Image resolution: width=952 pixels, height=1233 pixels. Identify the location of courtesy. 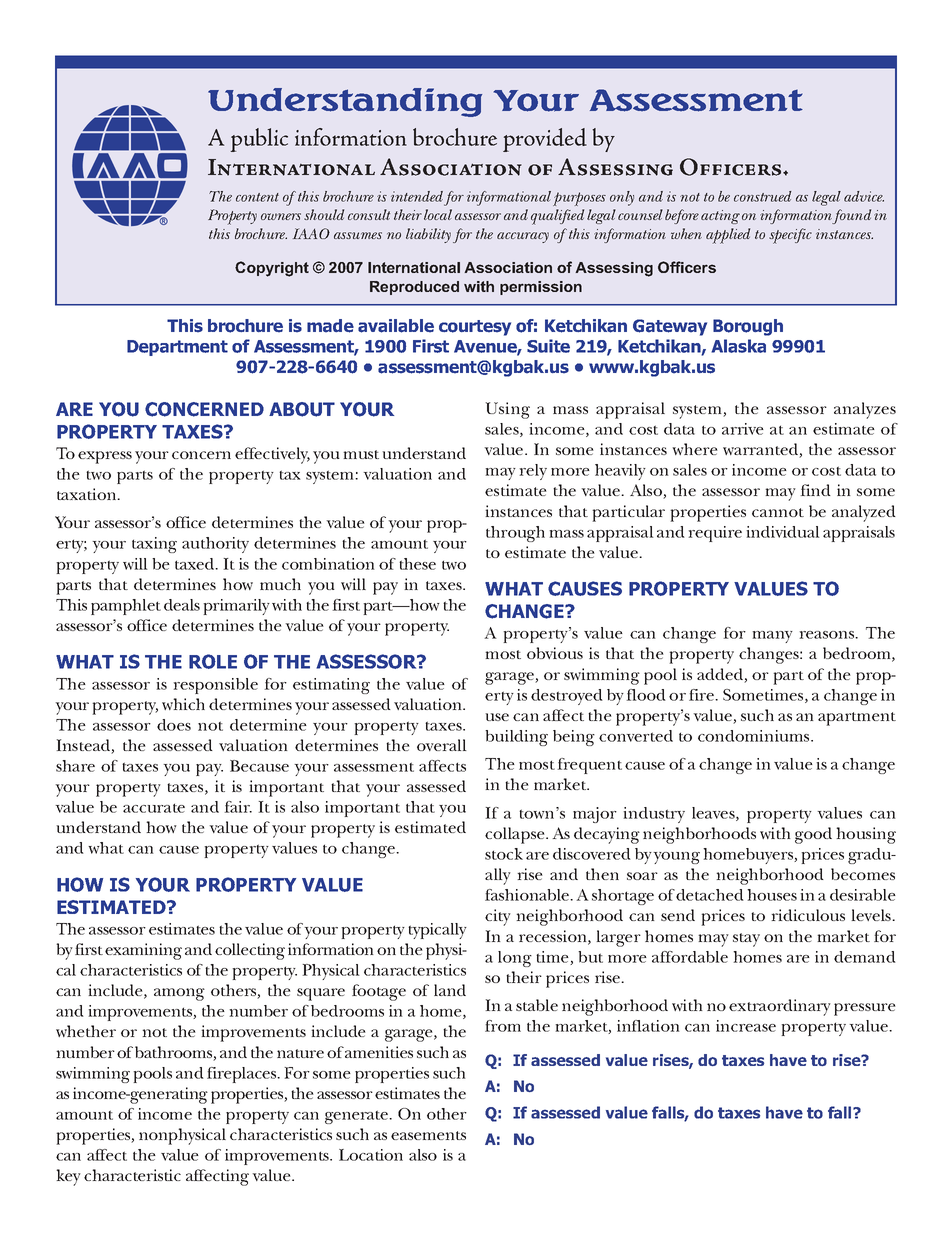
(475, 328).
